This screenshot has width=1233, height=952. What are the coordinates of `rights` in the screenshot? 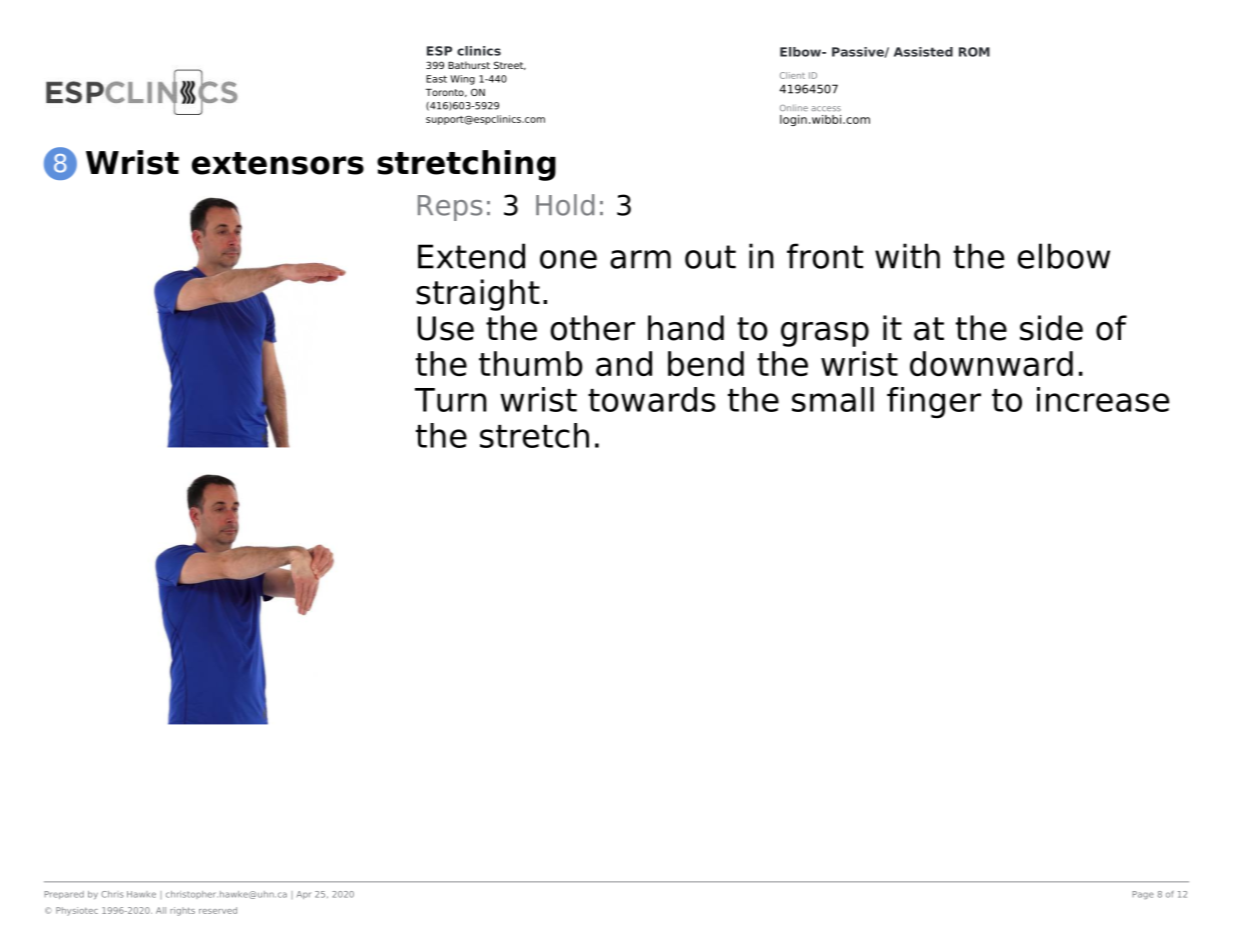 It's located at (182, 911).
